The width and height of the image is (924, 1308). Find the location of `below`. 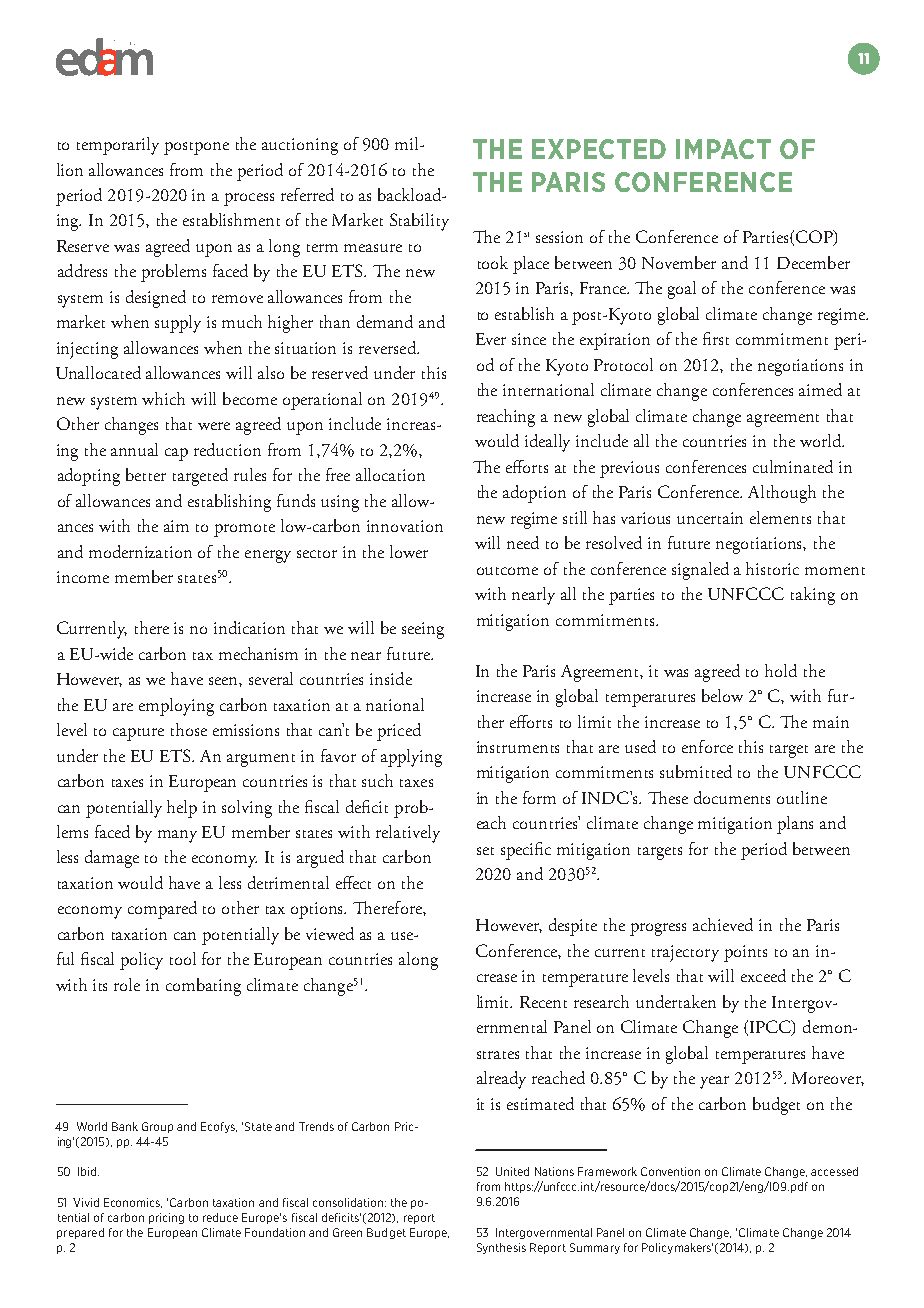

below is located at coordinates (722, 695).
